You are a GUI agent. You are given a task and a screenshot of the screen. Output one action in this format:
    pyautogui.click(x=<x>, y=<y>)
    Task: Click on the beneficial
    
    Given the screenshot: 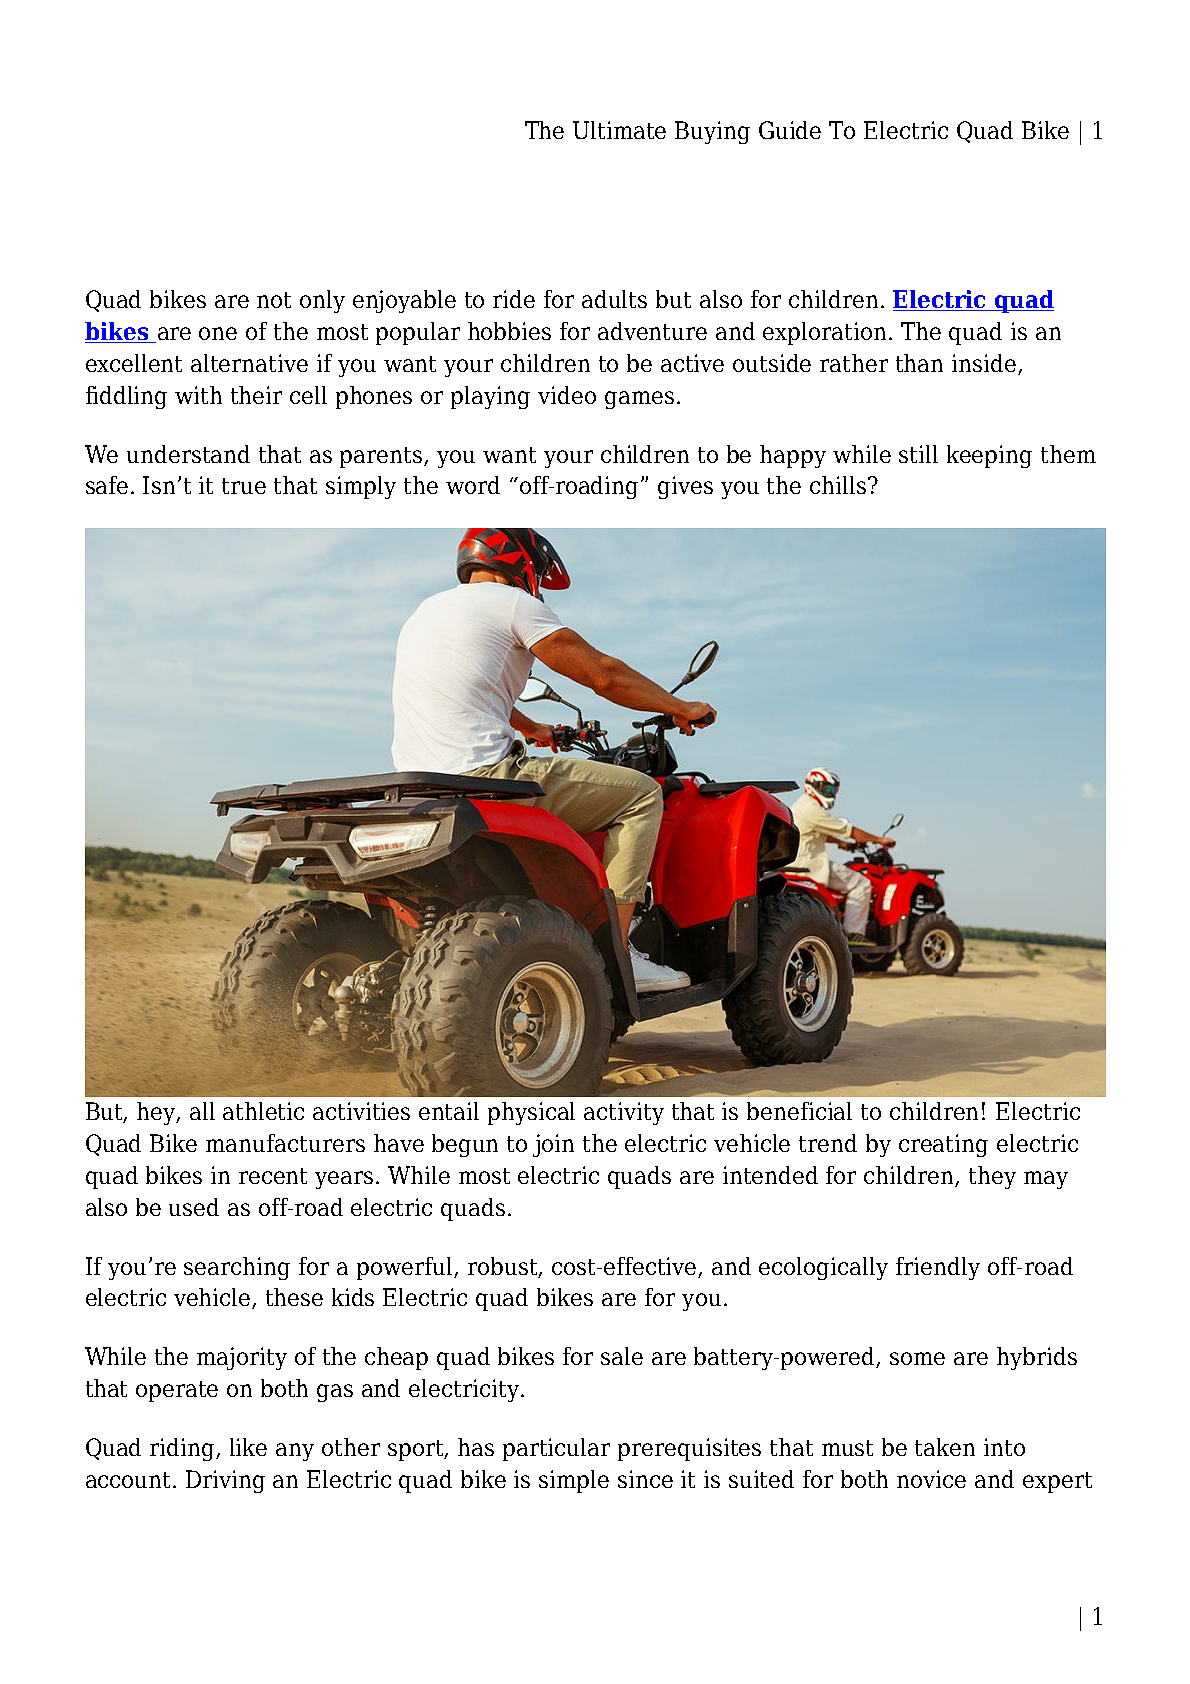 What is the action you would take?
    pyautogui.click(x=799, y=1111)
